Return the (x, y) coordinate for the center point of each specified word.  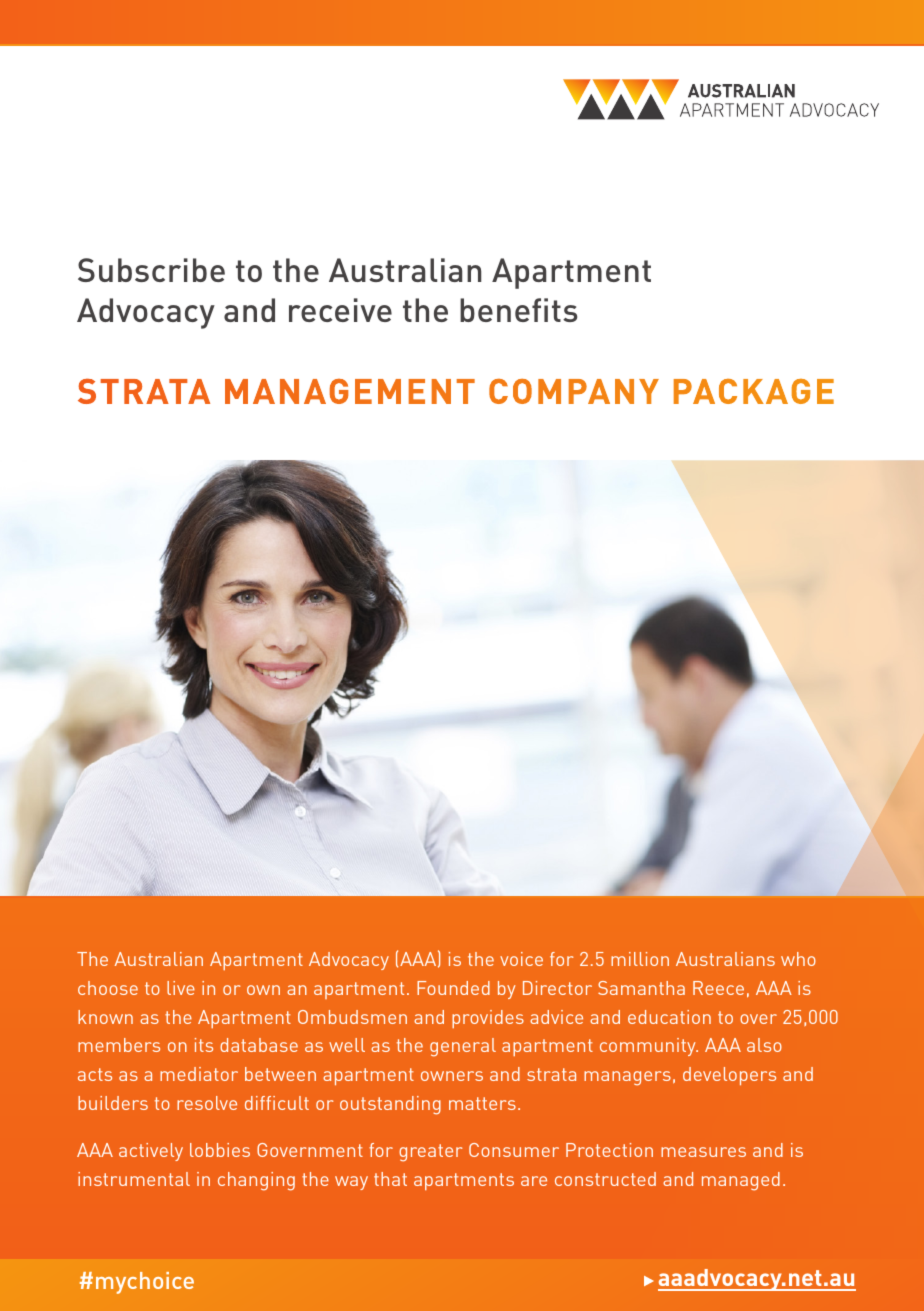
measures (703, 1152)
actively (151, 1152)
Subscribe (151, 270)
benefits (518, 310)
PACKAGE (754, 391)
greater (430, 1153)
